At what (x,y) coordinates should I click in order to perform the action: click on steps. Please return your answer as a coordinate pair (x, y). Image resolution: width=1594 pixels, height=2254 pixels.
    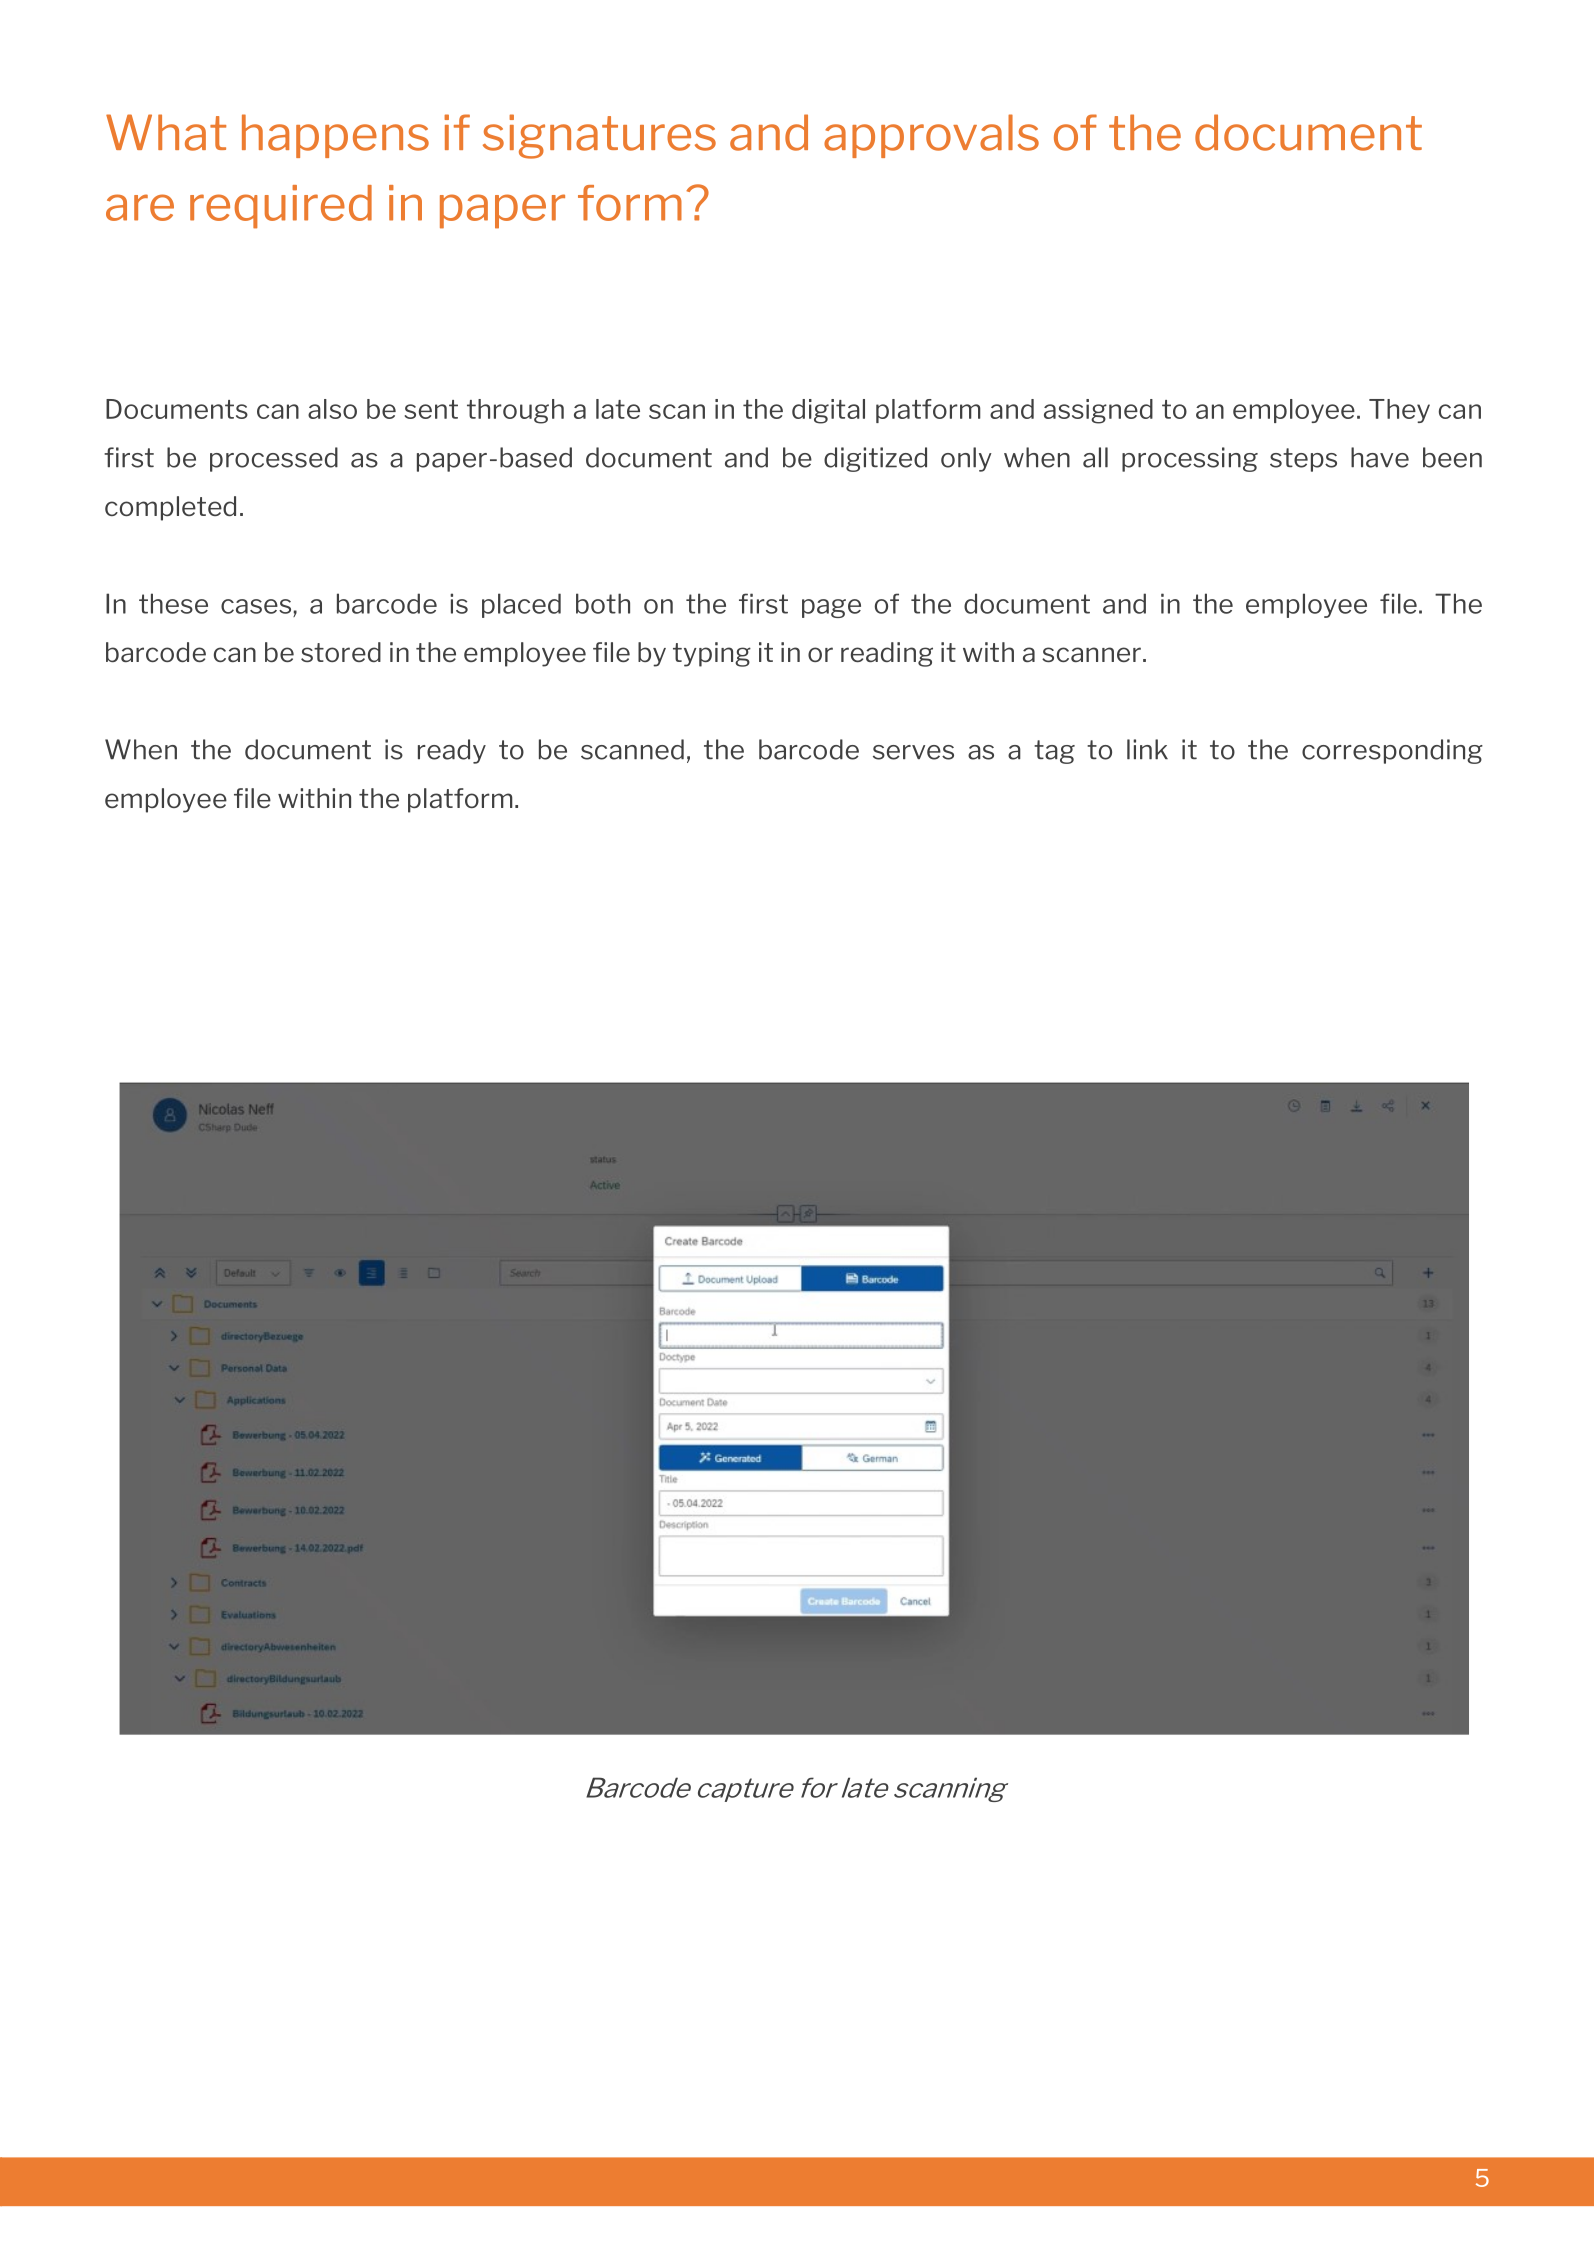
    Looking at the image, I should click on (1303, 460).
